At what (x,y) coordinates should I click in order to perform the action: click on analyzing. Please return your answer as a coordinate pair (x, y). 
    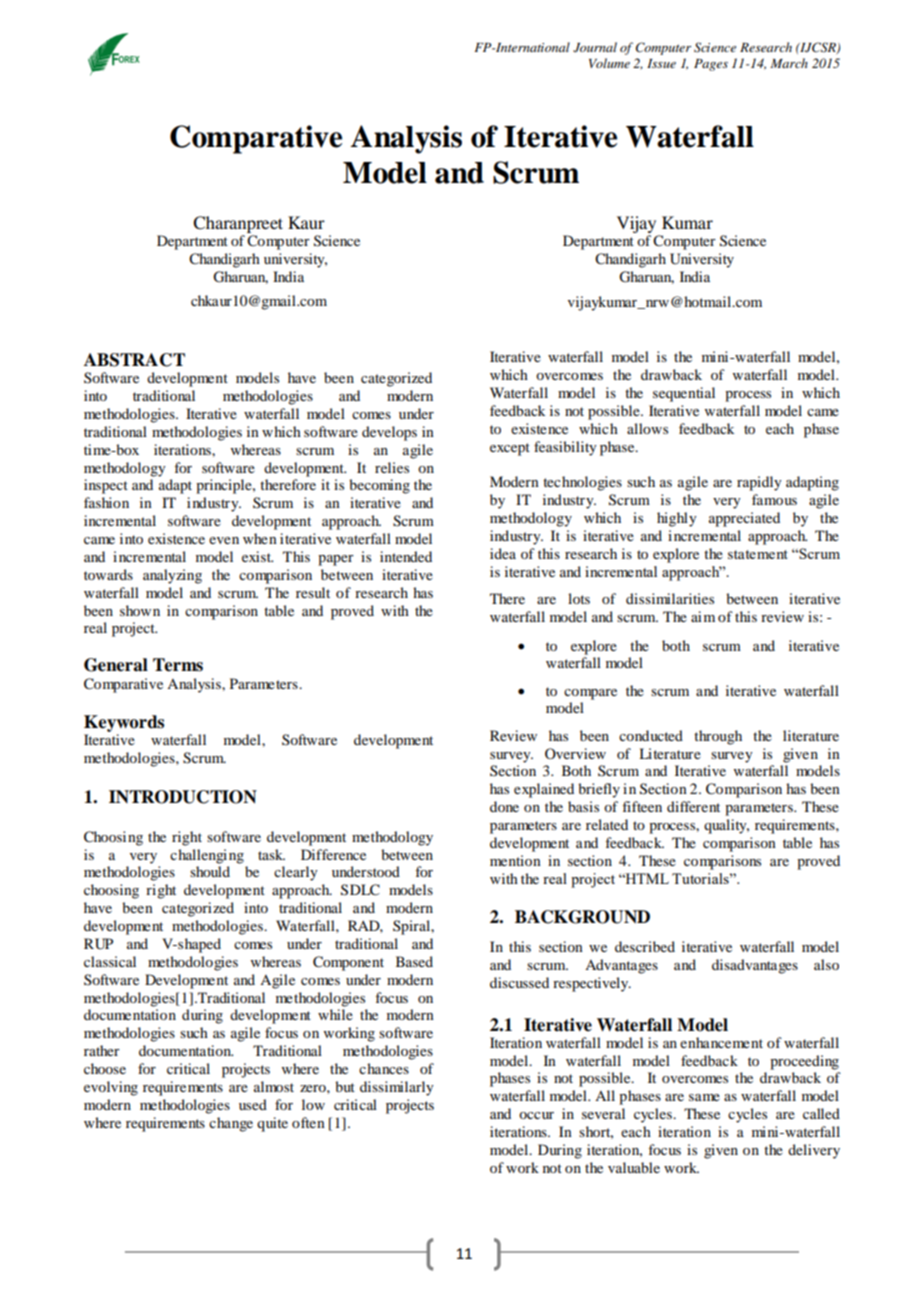
    Looking at the image, I should click on (172, 576).
